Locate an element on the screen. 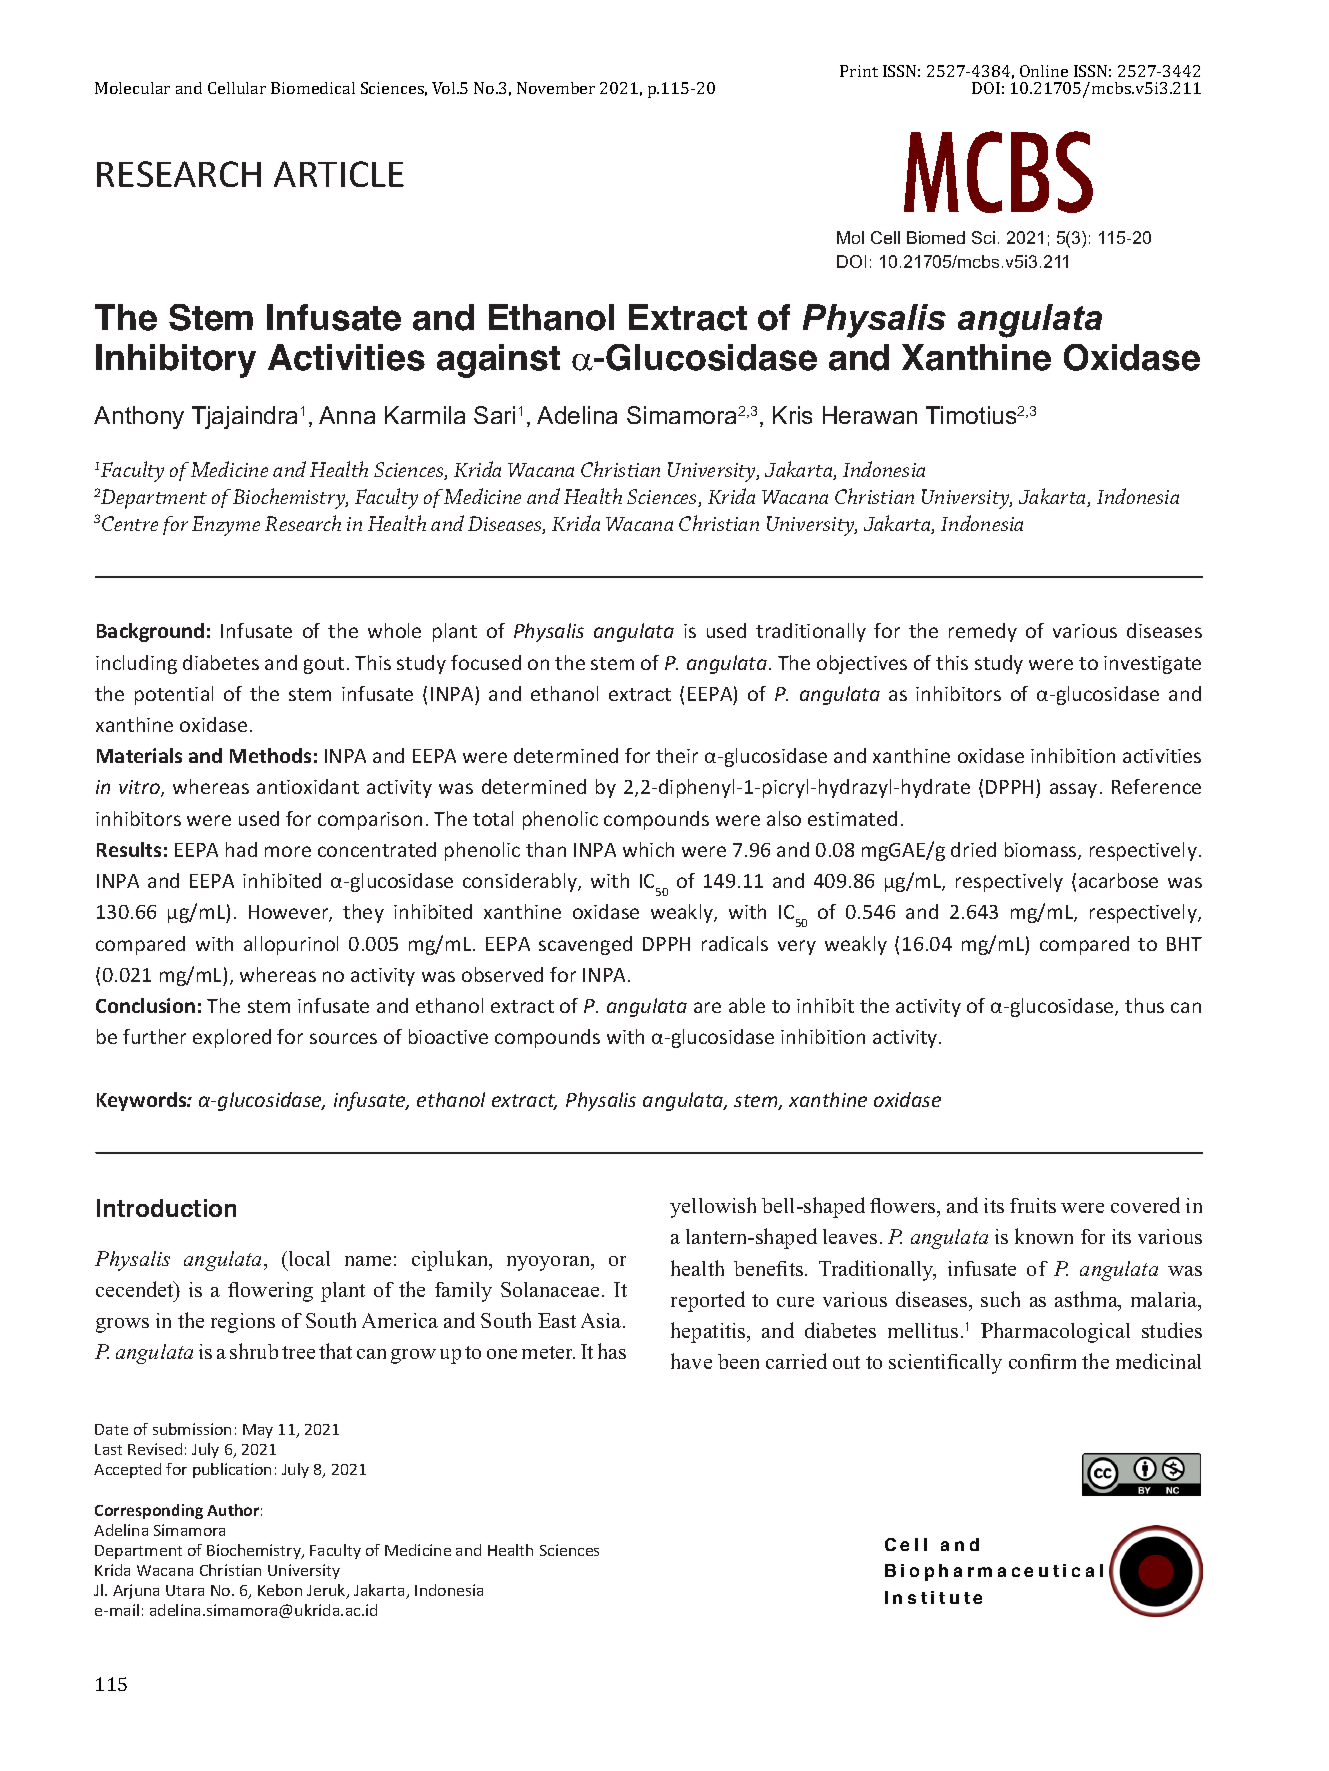 This screenshot has height=1771, width=1329. biomass is located at coordinates (1042, 851).
